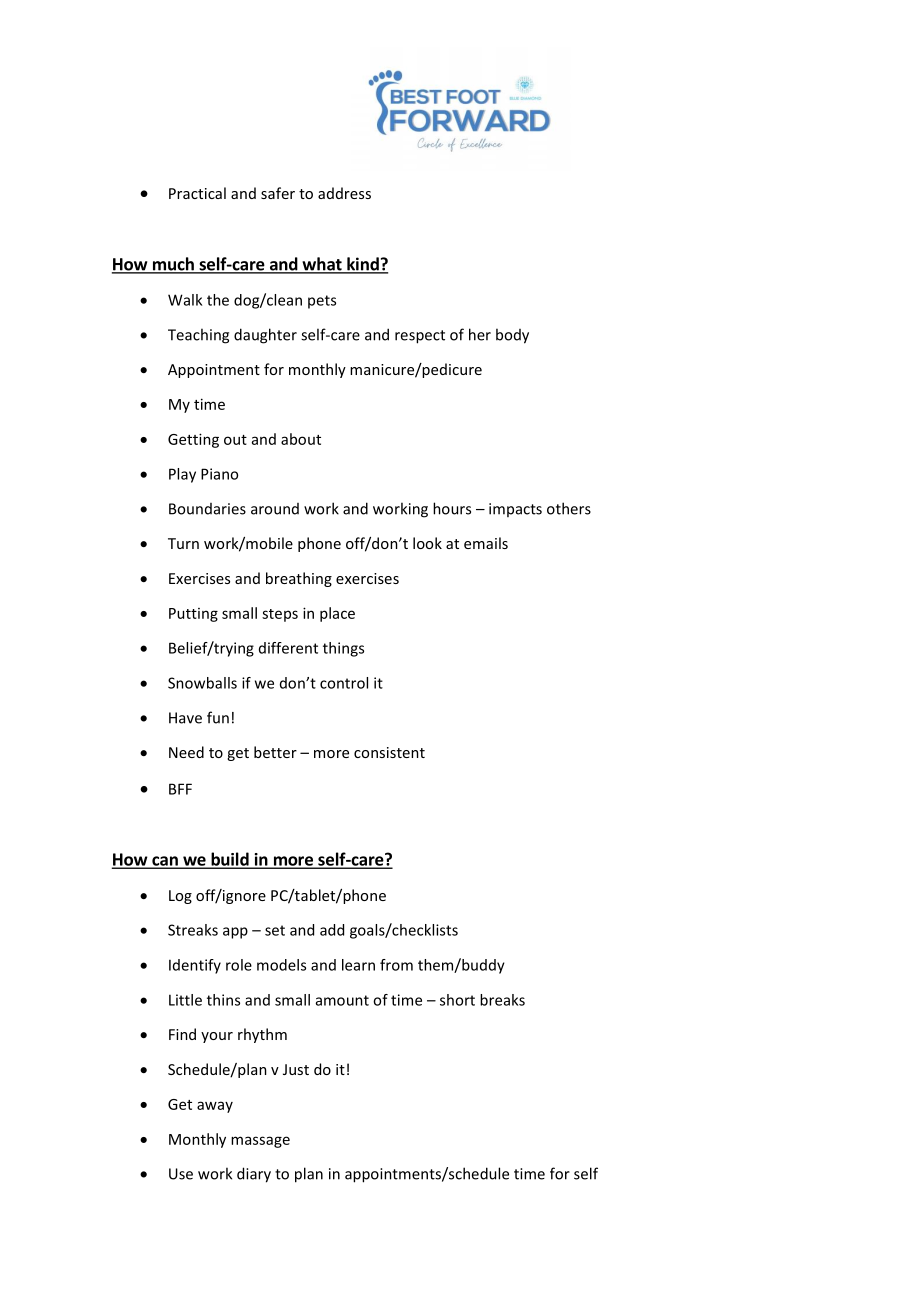  I want to click on control, so click(344, 683).
